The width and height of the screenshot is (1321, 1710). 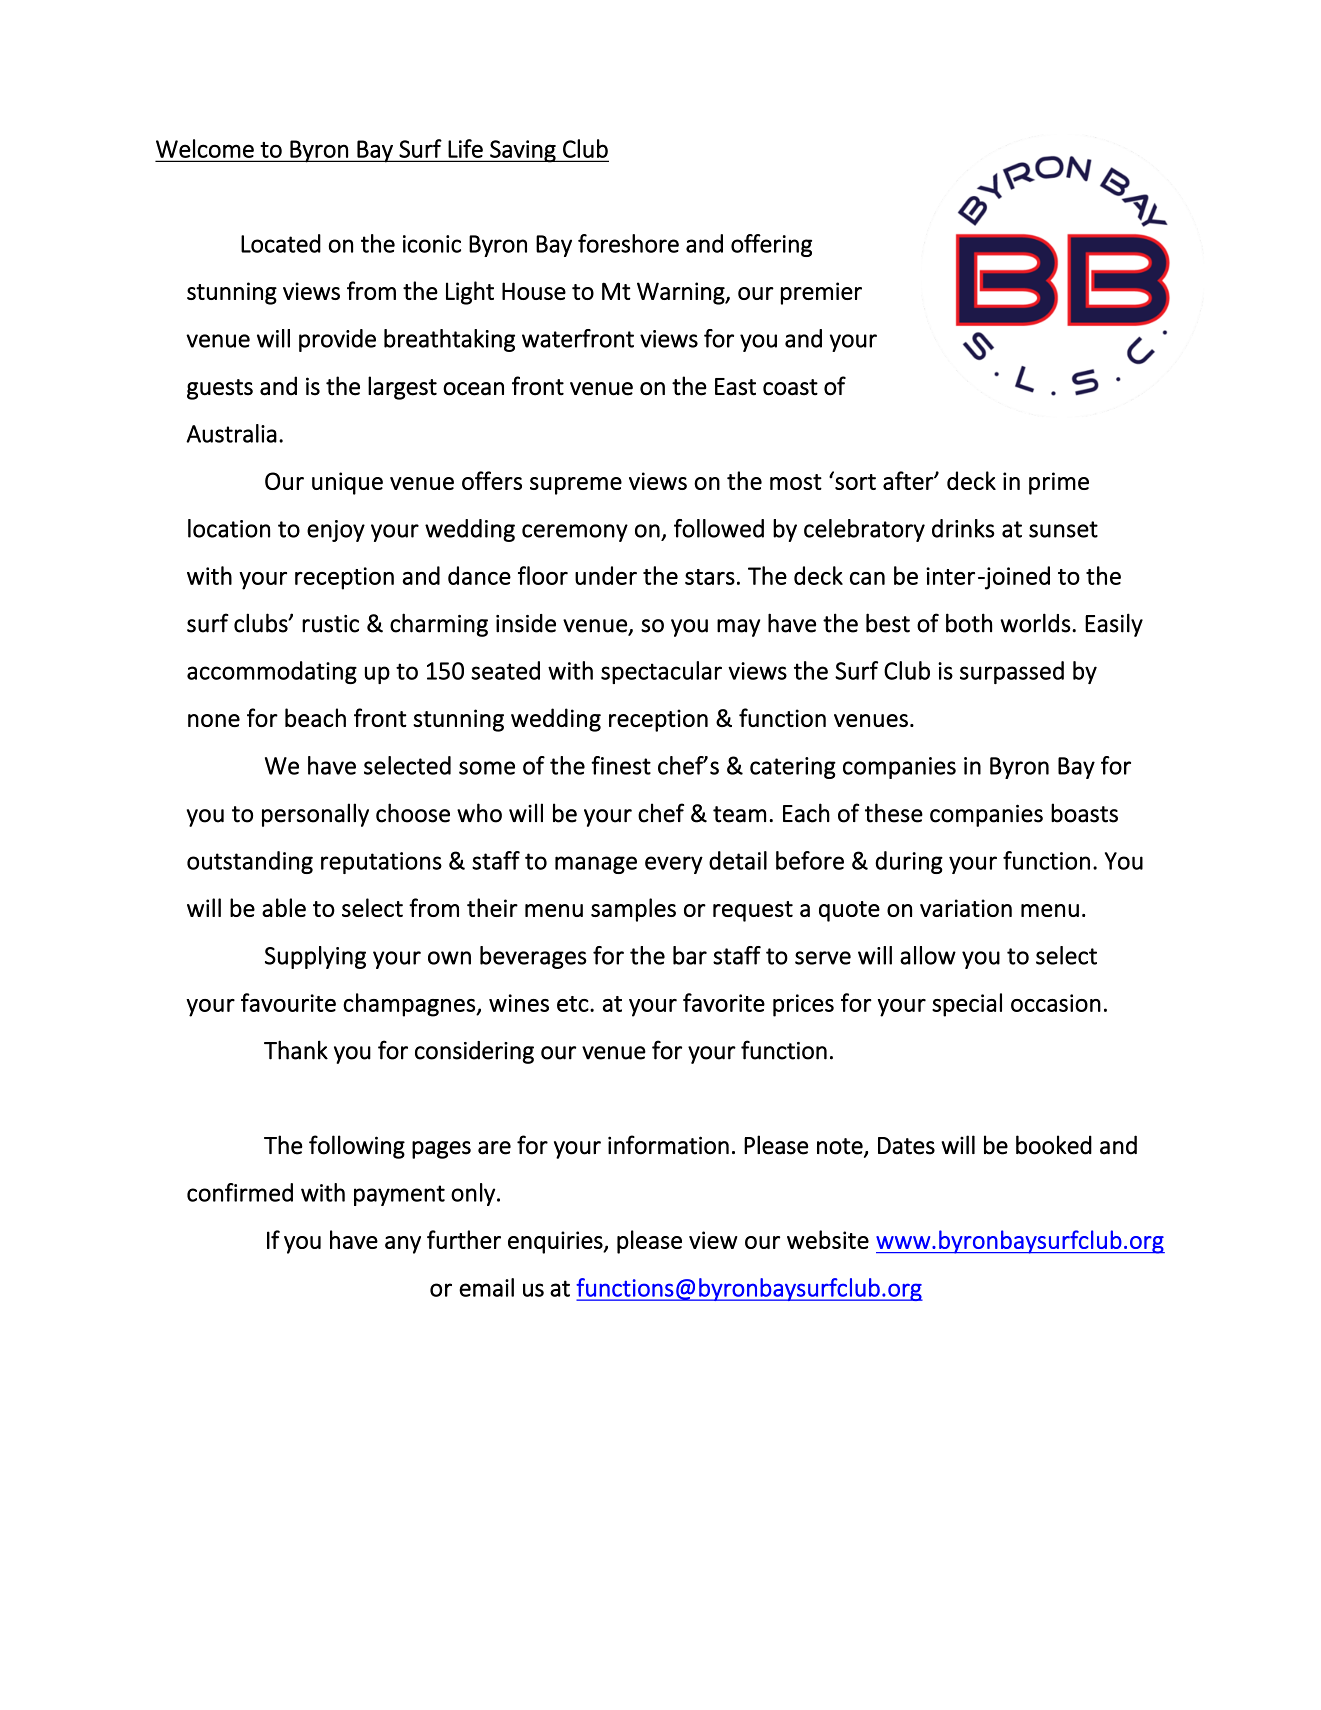 I want to click on spectacular, so click(x=661, y=672).
